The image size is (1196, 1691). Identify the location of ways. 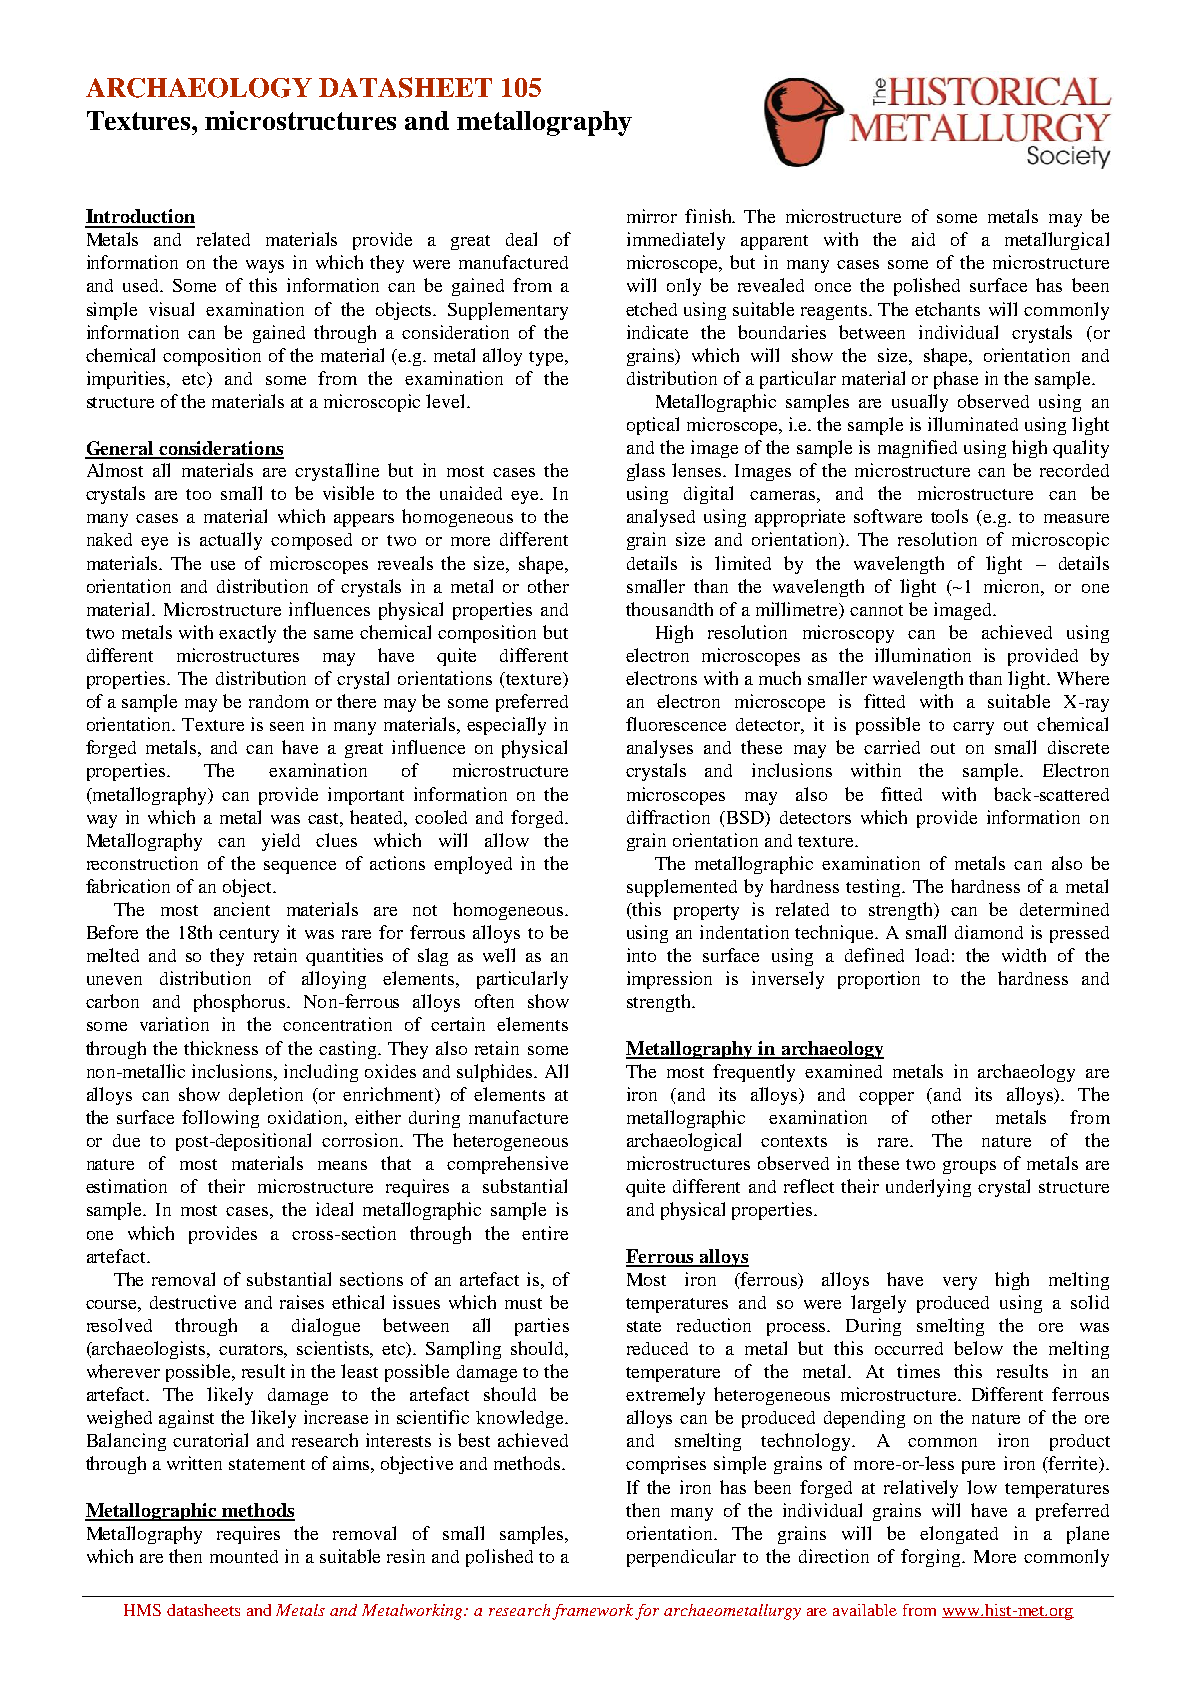
(265, 266).
